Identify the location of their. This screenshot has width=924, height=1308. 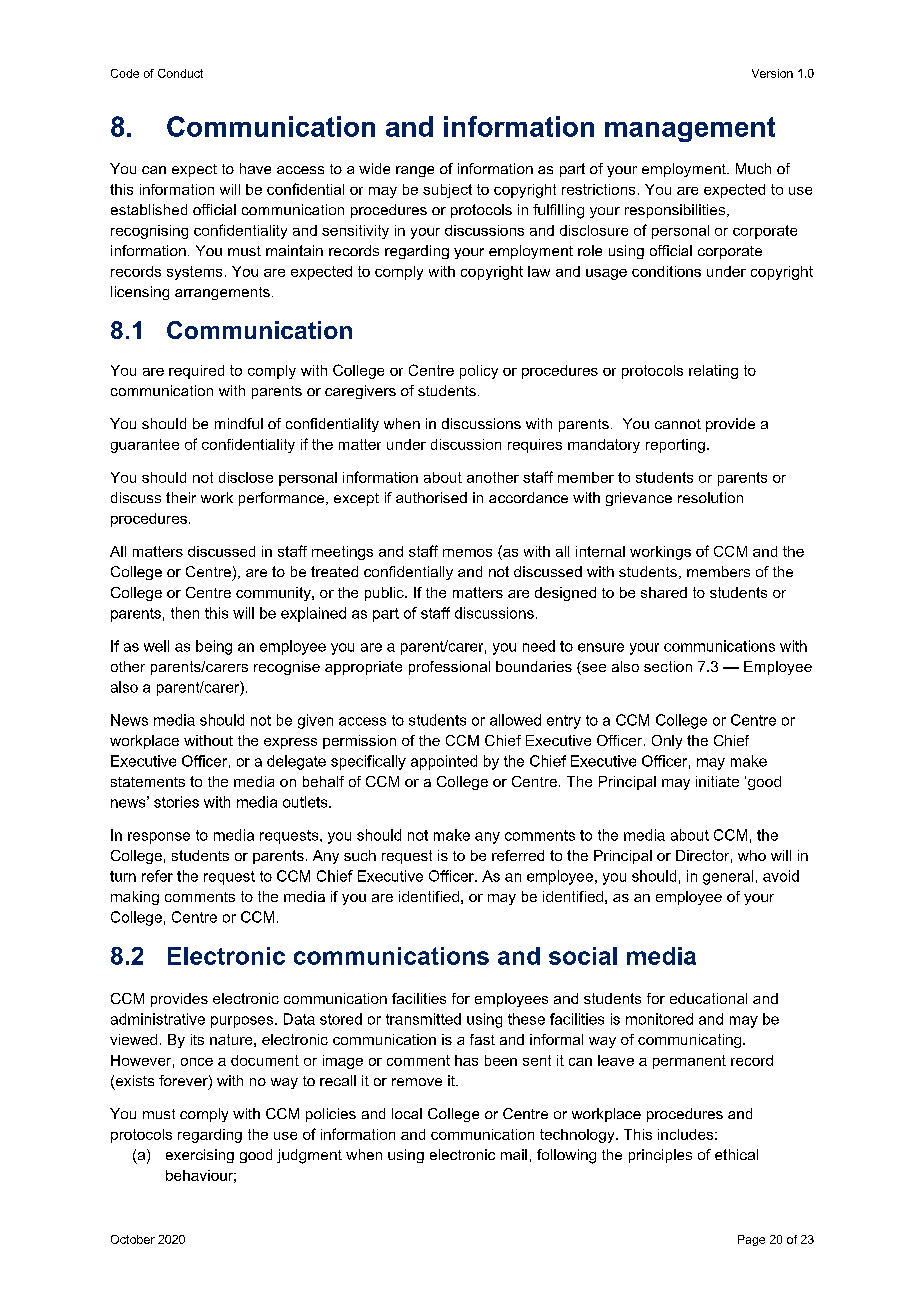
(181, 497).
